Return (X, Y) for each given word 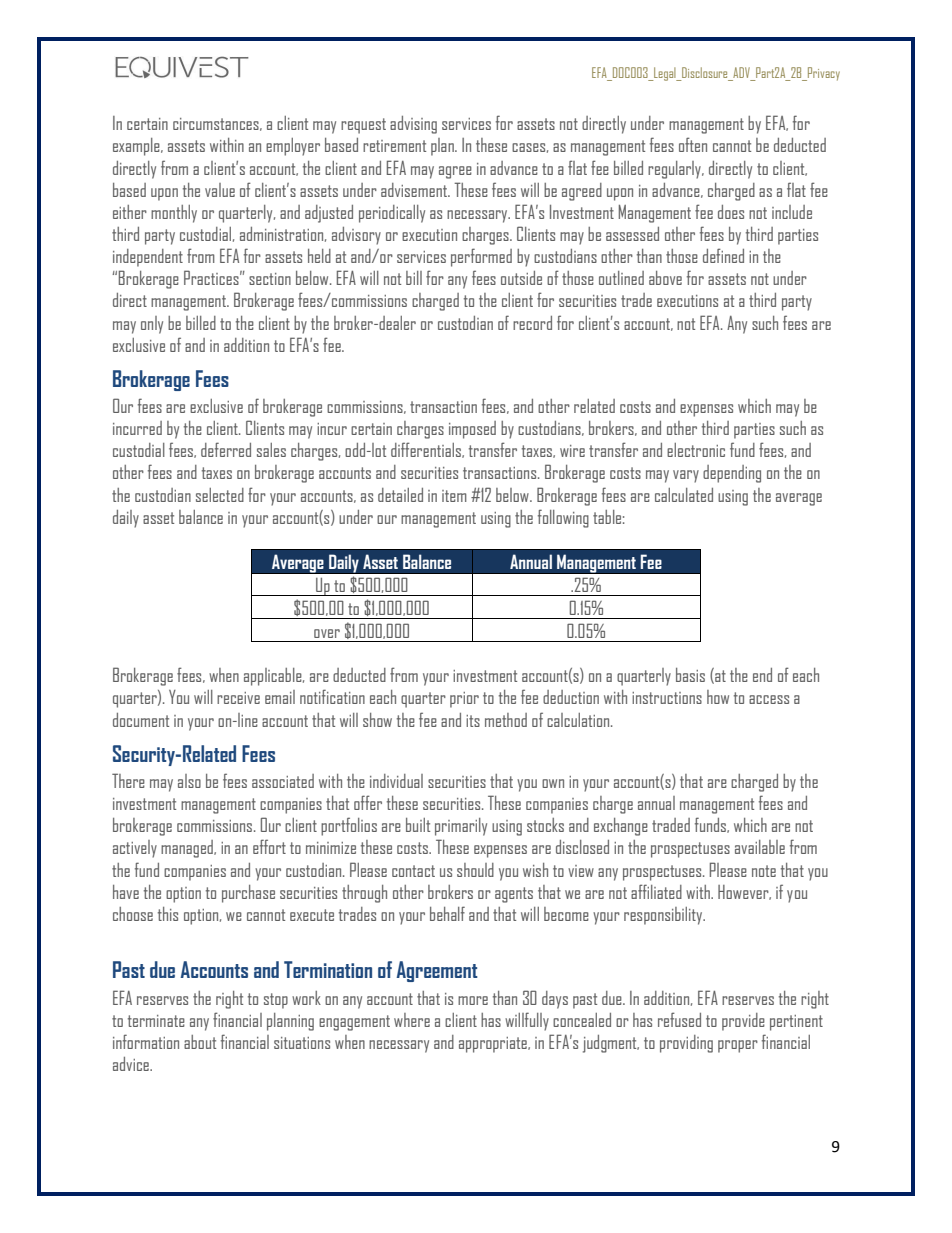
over (327, 633)
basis (690, 675)
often (693, 144)
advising (413, 125)
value (220, 190)
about (200, 1042)
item (454, 496)
